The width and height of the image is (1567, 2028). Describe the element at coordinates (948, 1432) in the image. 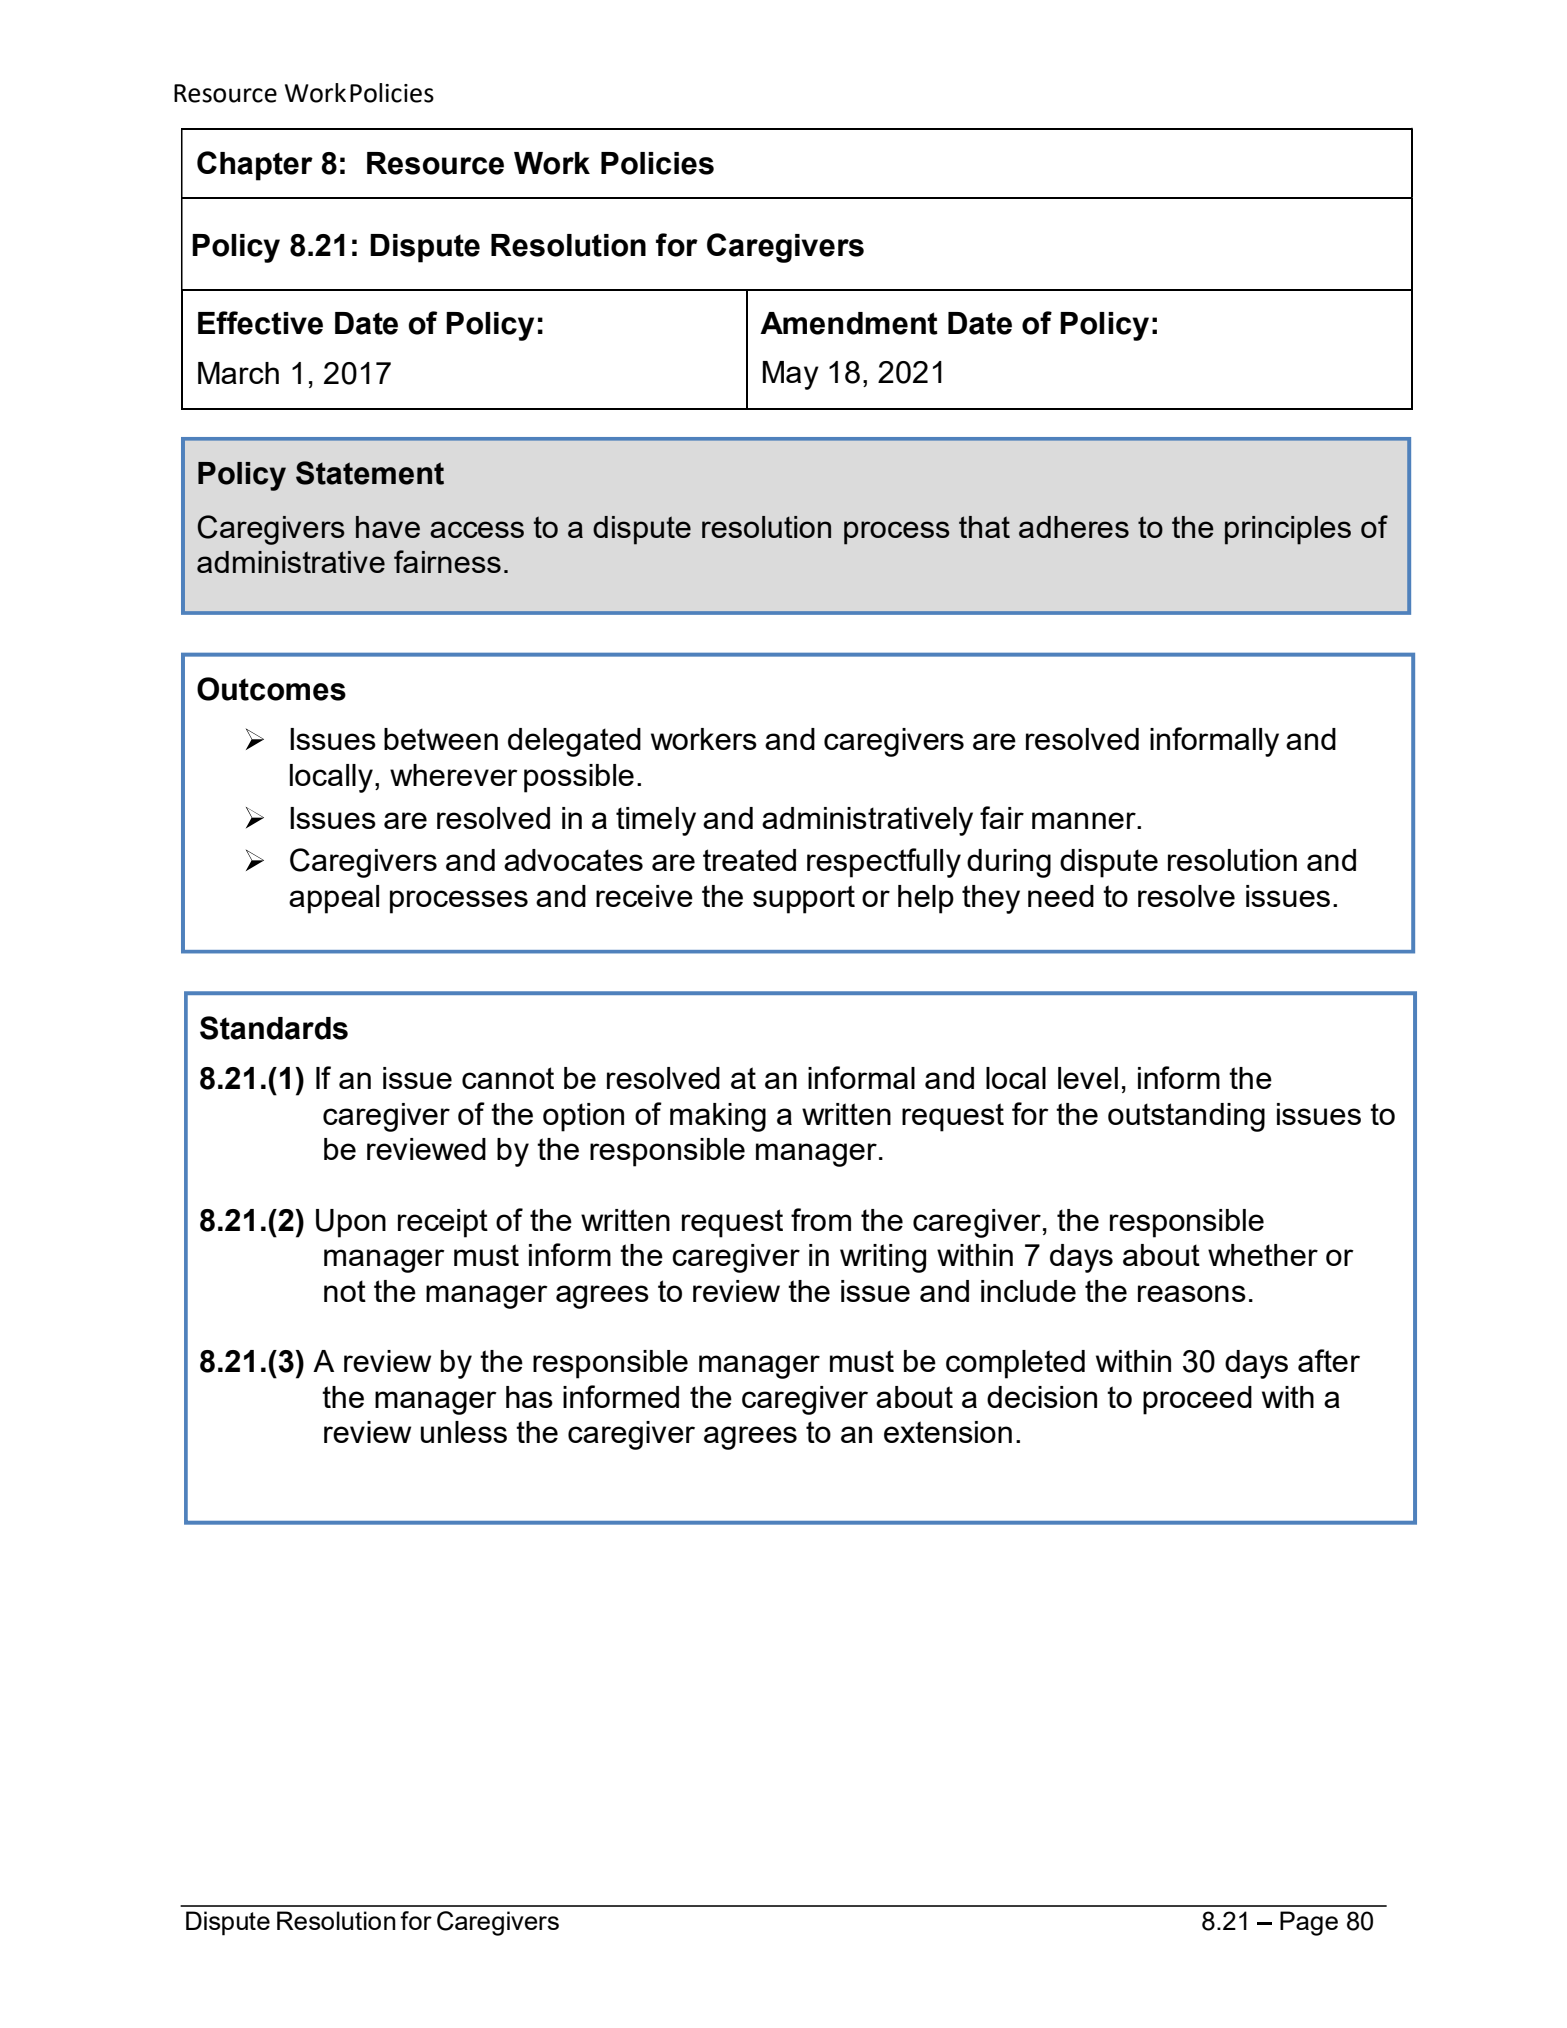

I see `extension` at that location.
